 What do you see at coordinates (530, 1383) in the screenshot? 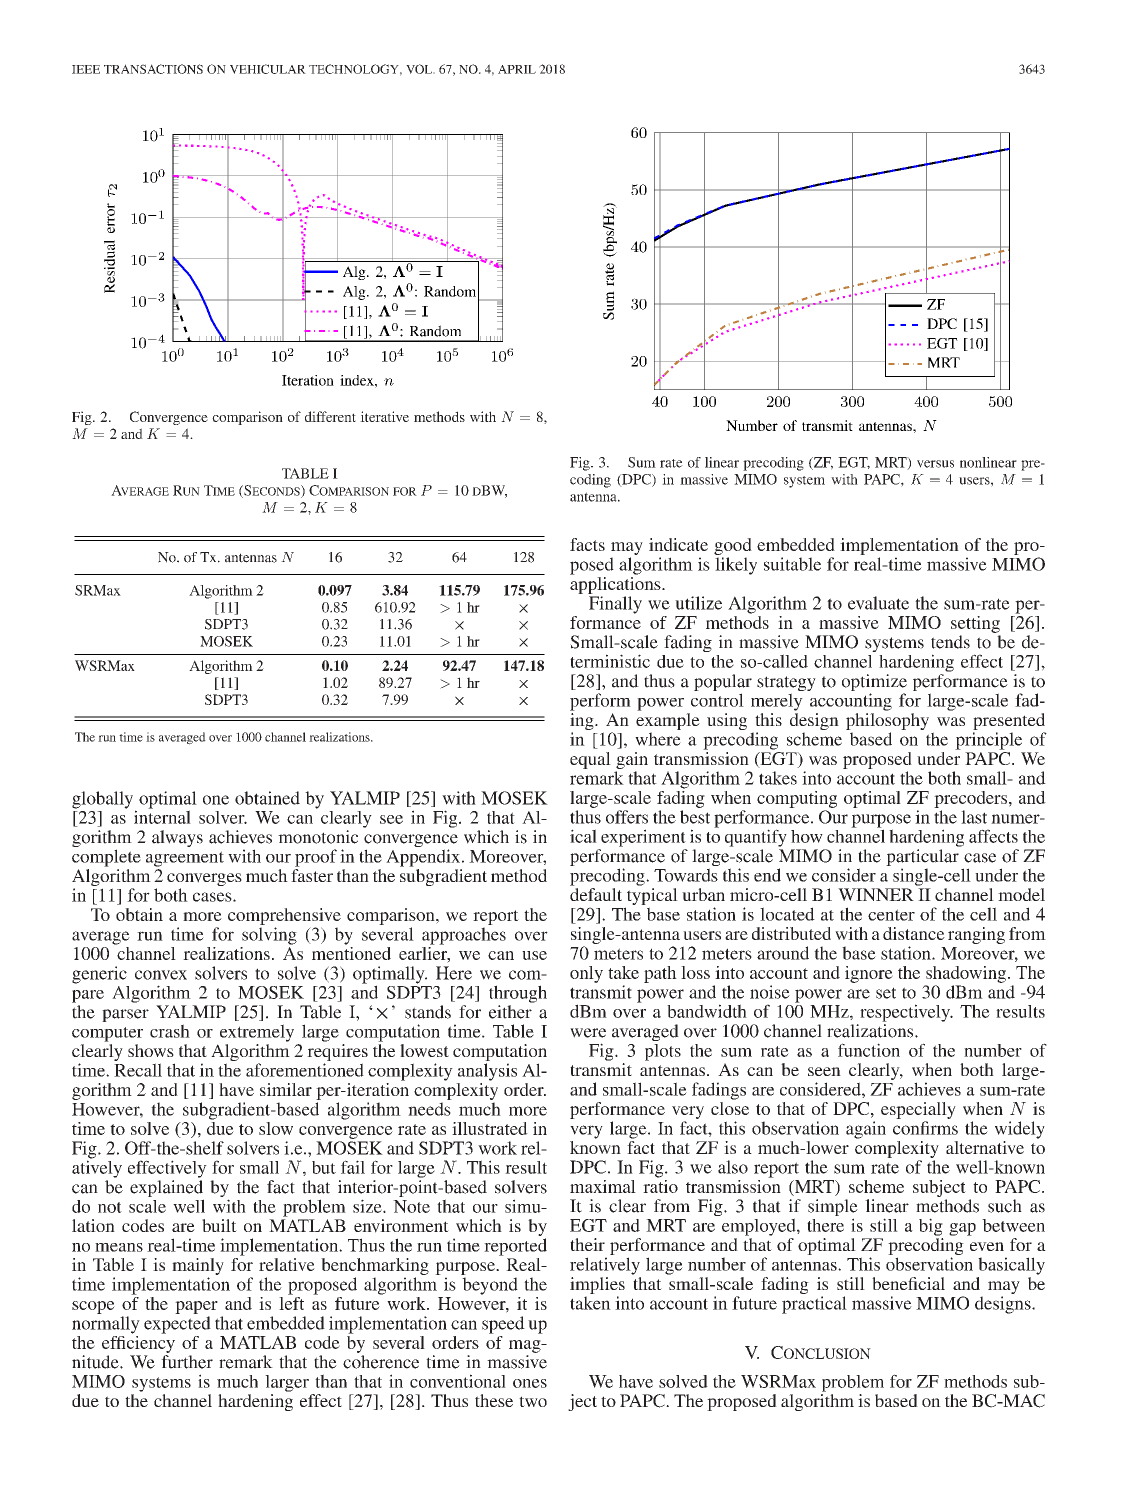
I see `ones` at bounding box center [530, 1383].
